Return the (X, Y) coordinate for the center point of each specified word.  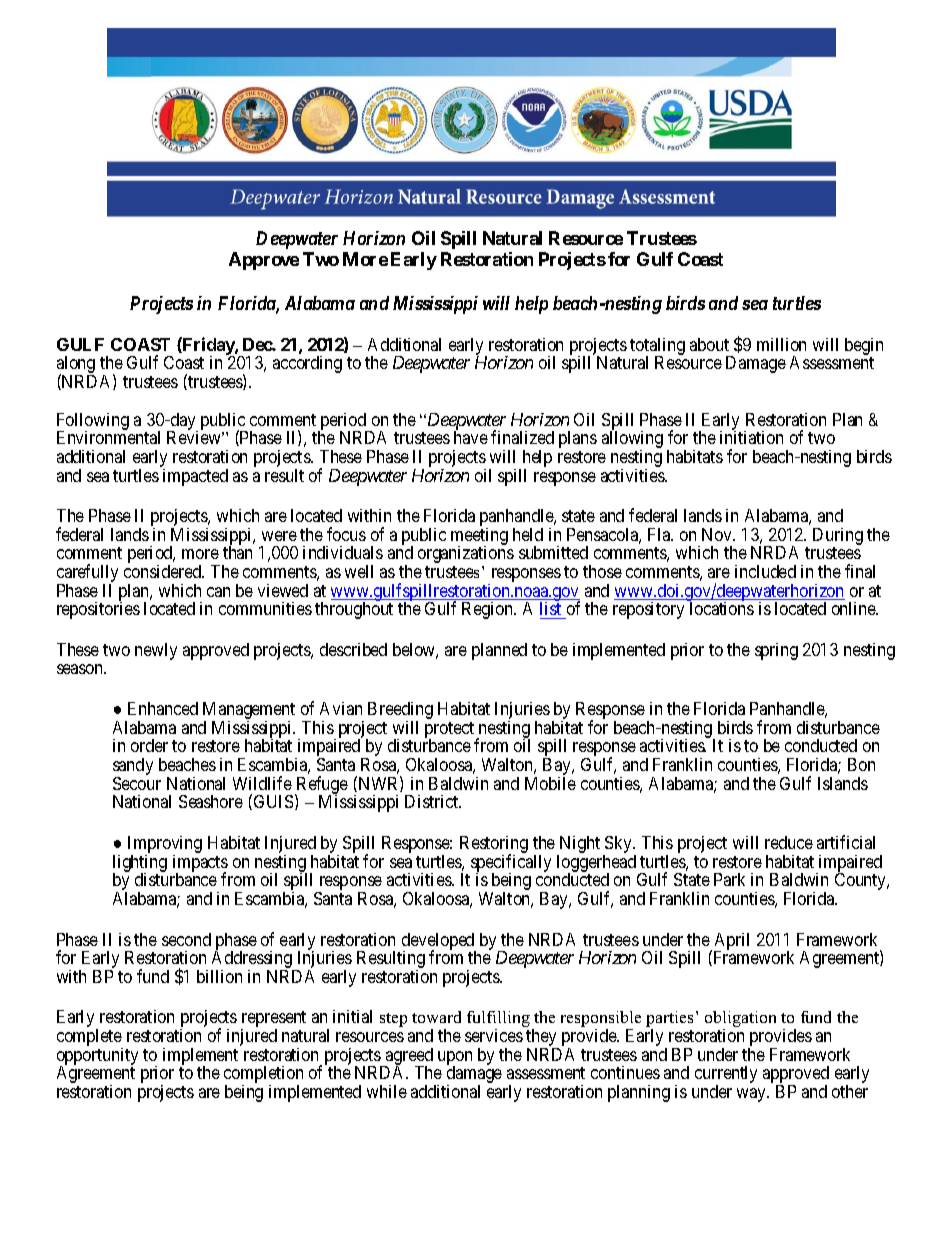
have (471, 437)
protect (451, 731)
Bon (861, 764)
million (781, 344)
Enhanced (163, 708)
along (76, 366)
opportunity (97, 1058)
